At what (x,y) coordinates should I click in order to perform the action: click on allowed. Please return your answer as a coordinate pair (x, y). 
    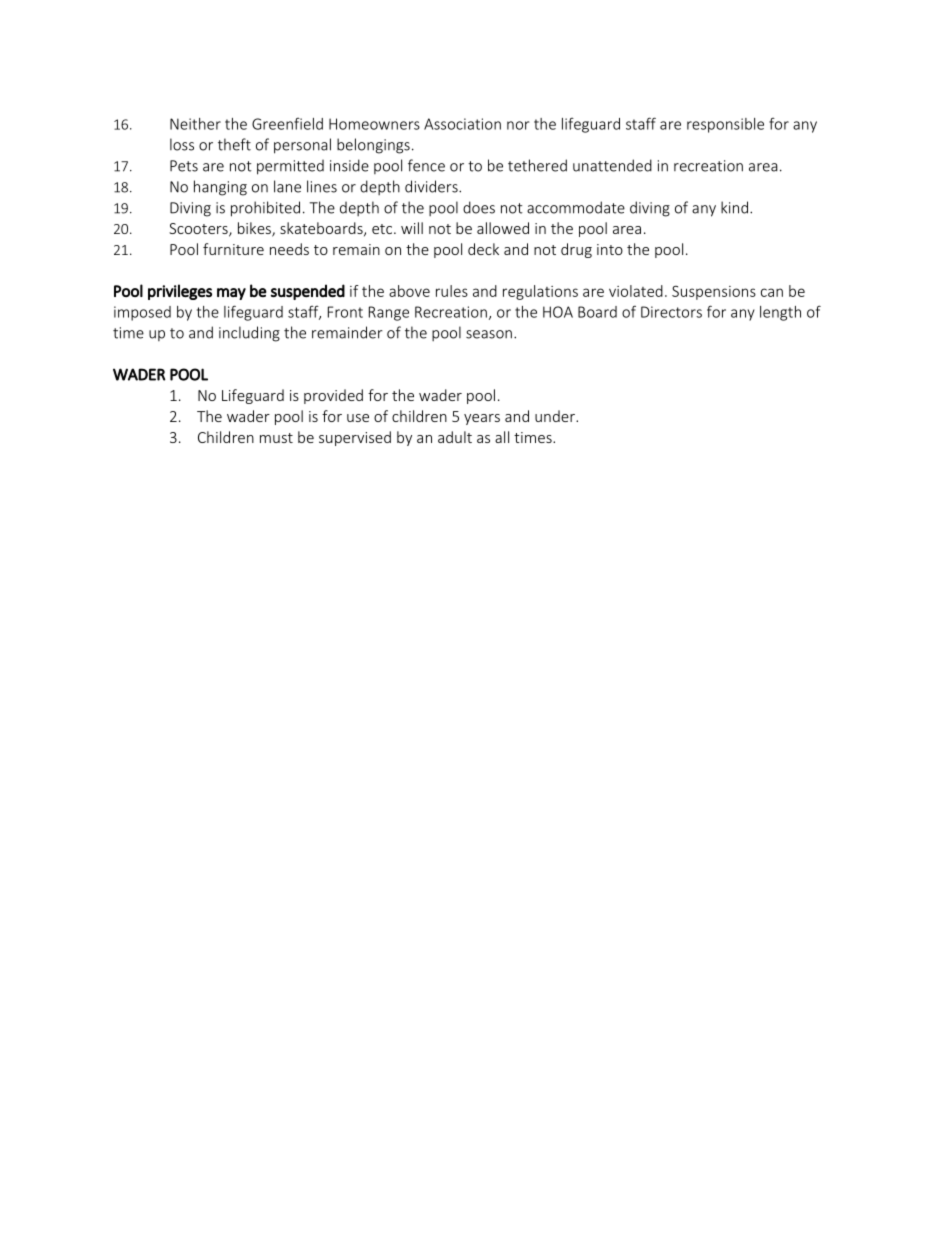
    Looking at the image, I should click on (503, 228).
